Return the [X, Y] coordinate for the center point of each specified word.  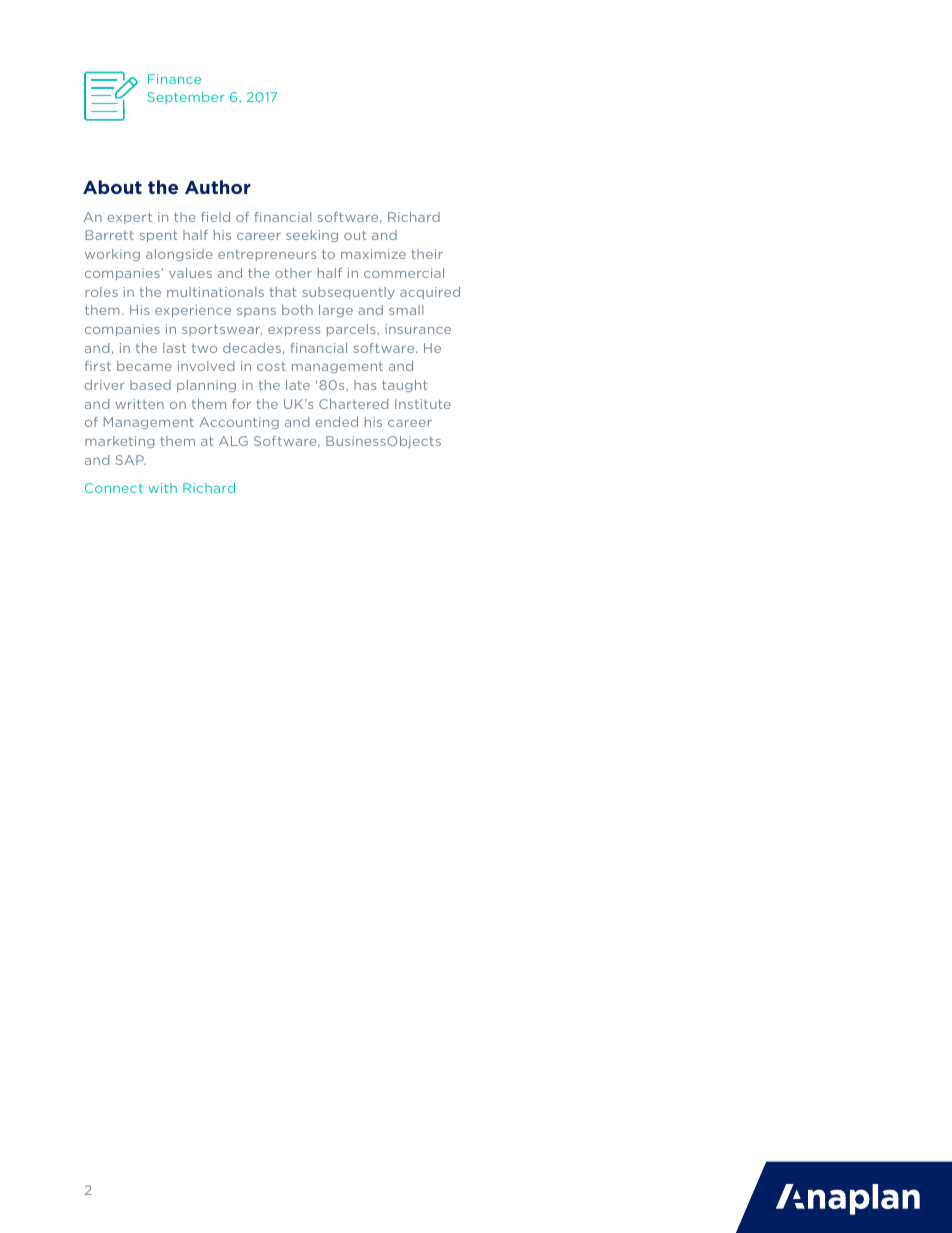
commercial [404, 273]
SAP [131, 460]
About [112, 187]
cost [271, 366]
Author [218, 187]
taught [404, 386]
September [186, 98]
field [215, 217]
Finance [174, 79]
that [283, 292]
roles [101, 292]
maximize [373, 254]
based [150, 385]
